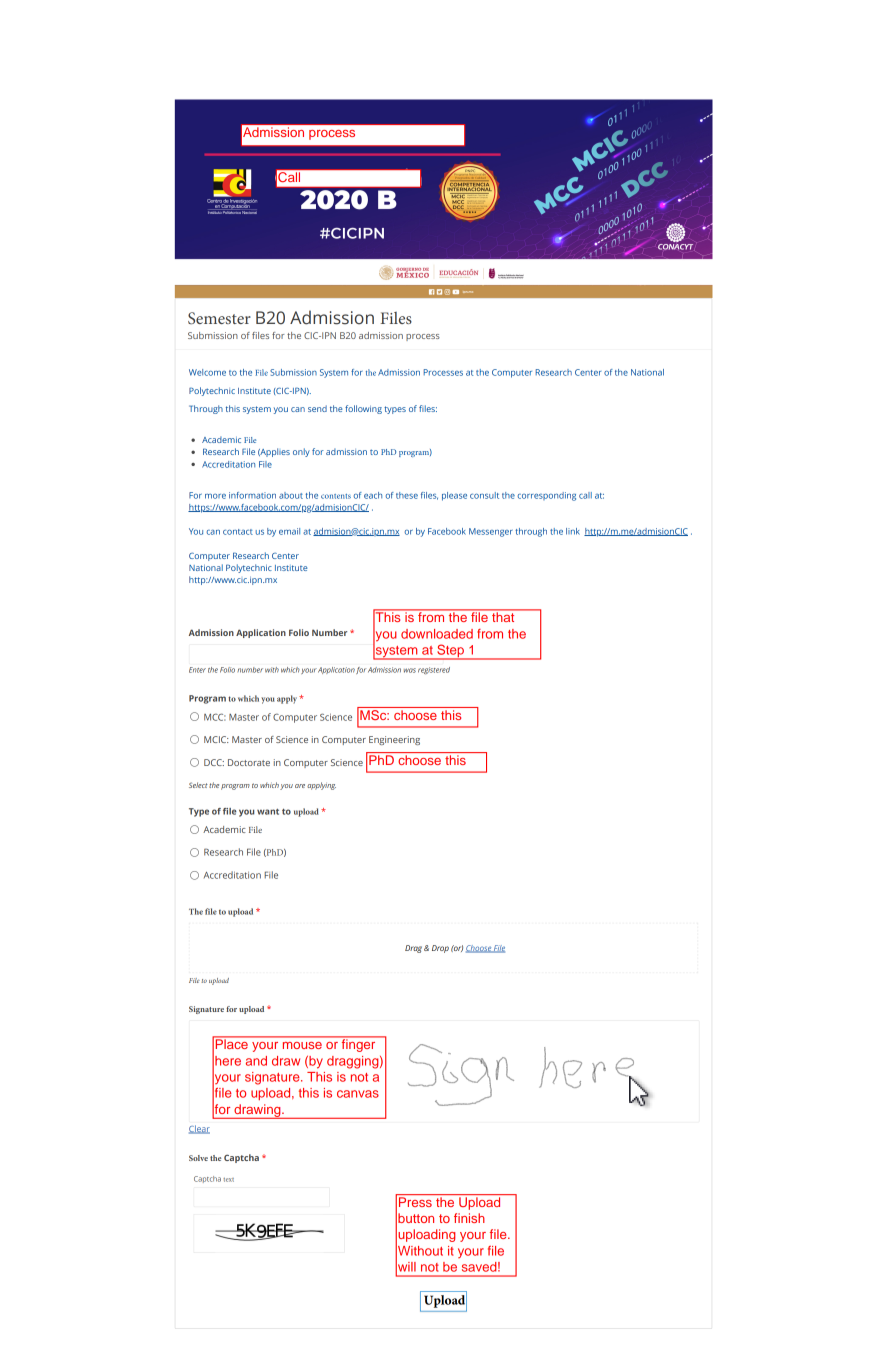 The width and height of the page is (887, 1372). What do you see at coordinates (228, 1180) in the page?
I see `text` at bounding box center [228, 1180].
